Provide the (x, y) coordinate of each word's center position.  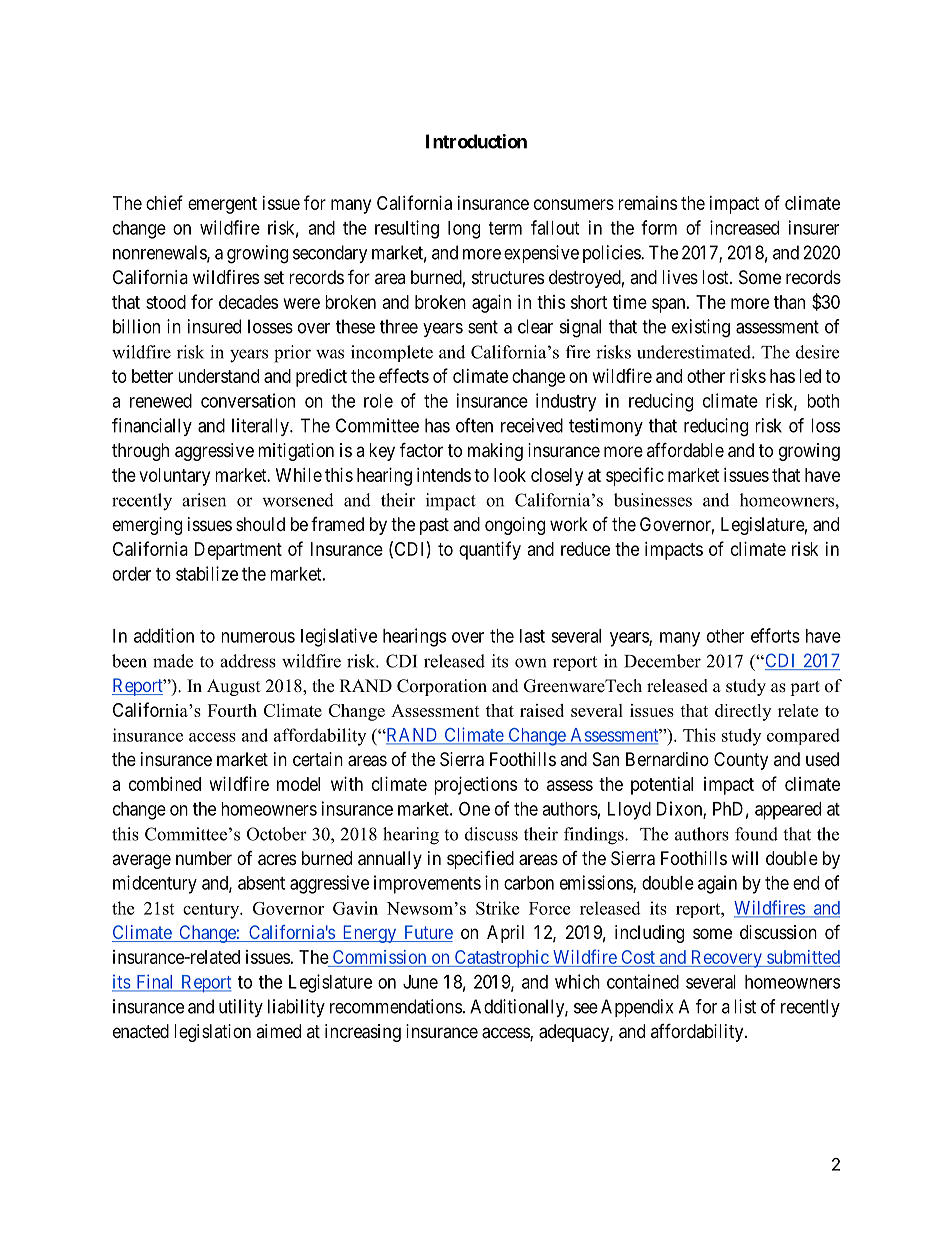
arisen (204, 500)
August (233, 687)
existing (701, 328)
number (204, 858)
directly (743, 712)
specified (480, 860)
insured (214, 326)
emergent (222, 205)
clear (535, 326)
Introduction (476, 141)
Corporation (442, 687)
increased (744, 227)
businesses (653, 500)
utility (241, 1008)
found (756, 834)
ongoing (515, 526)
